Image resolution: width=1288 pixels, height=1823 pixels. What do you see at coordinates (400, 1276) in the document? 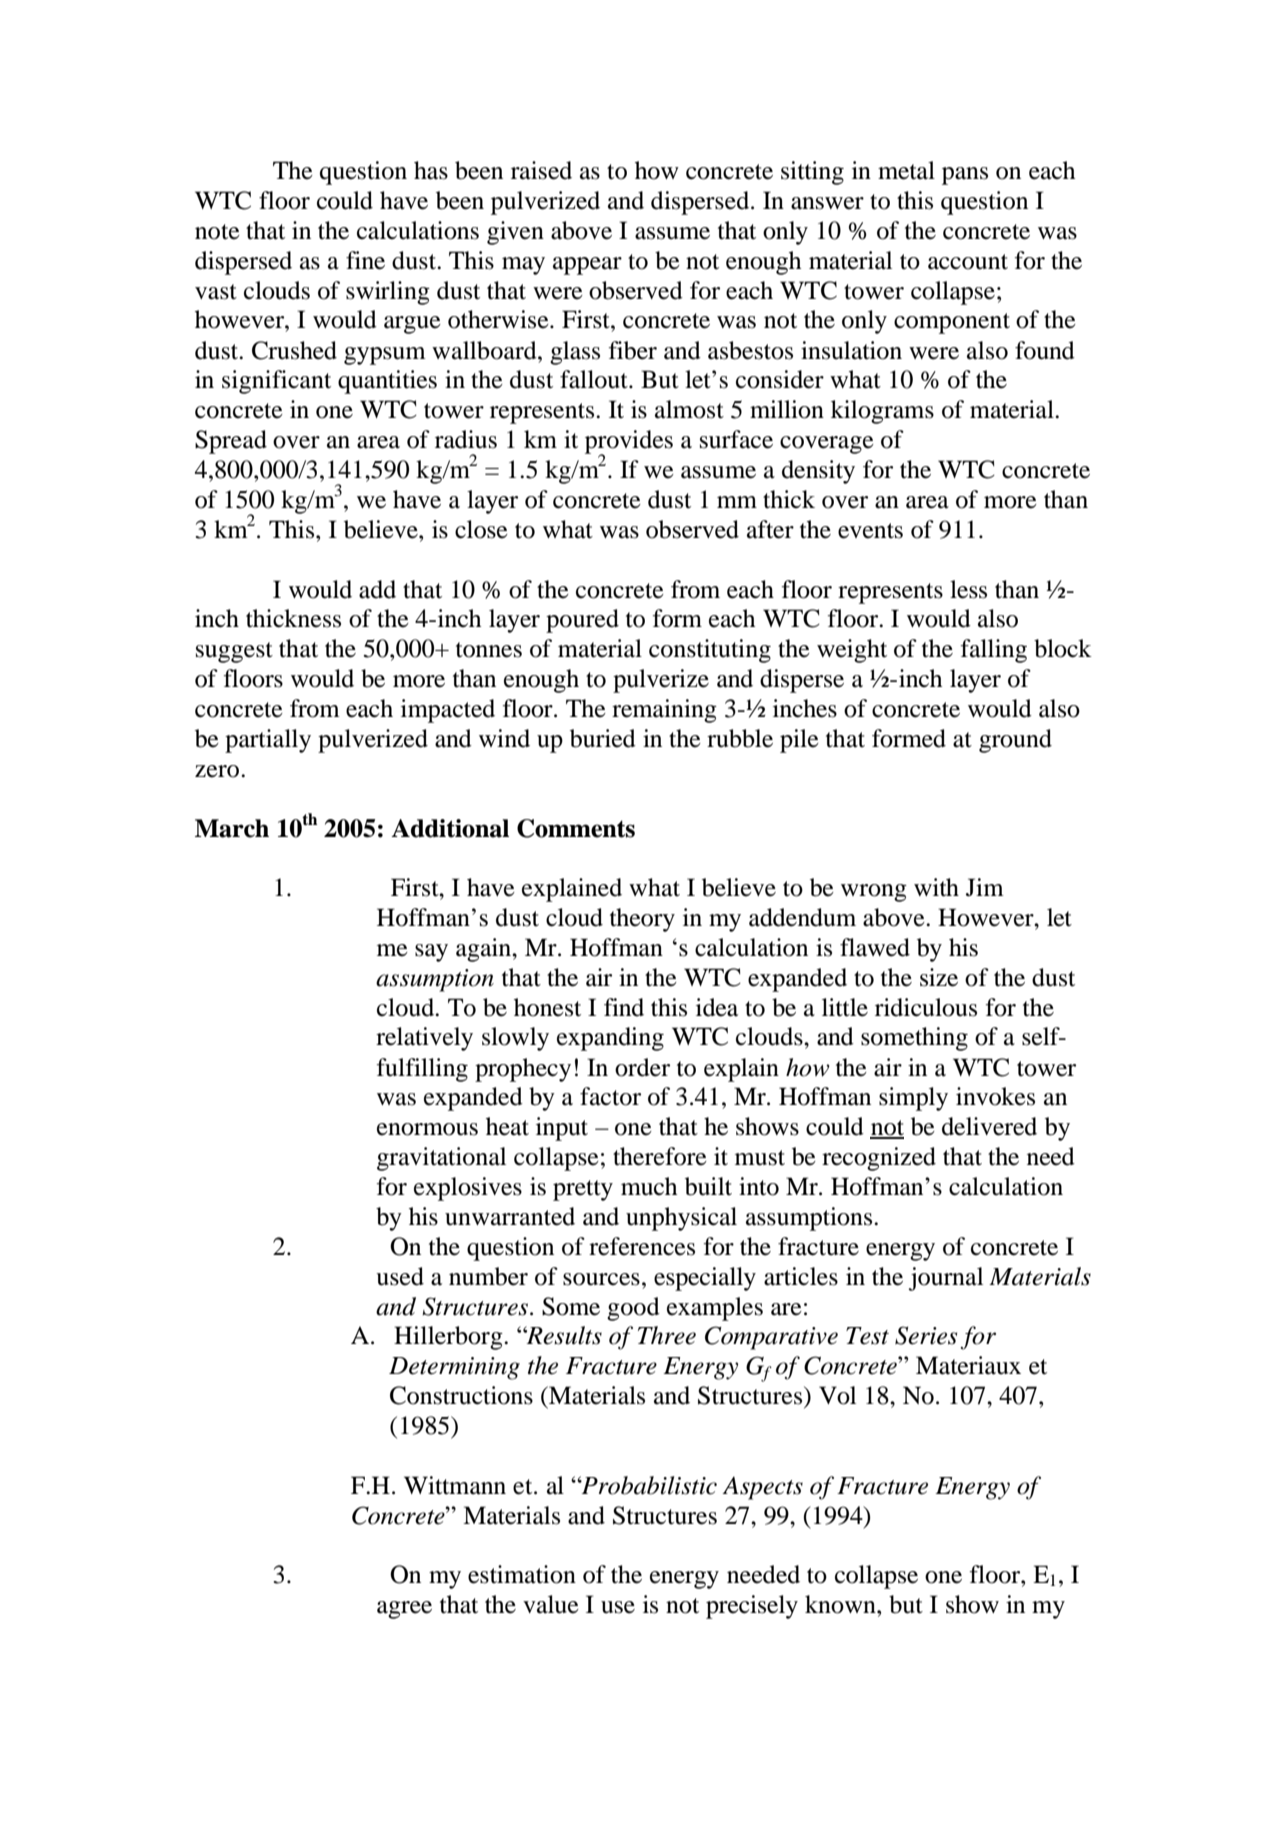
I see `used` at bounding box center [400, 1276].
